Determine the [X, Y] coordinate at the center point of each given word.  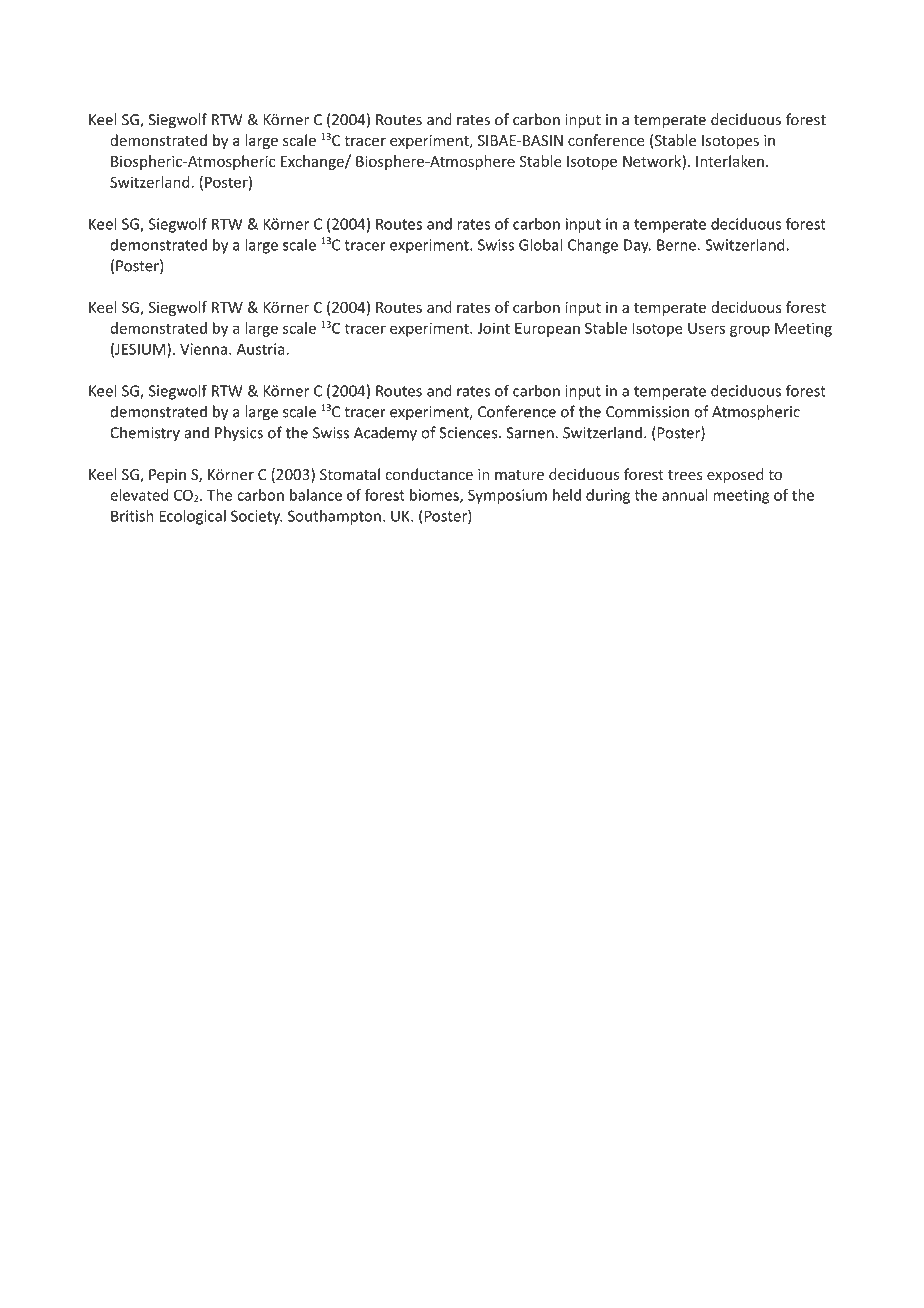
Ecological [193, 517]
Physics [239, 434]
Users [706, 328]
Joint [493, 328]
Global [540, 244]
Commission [647, 412]
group [750, 331]
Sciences [469, 433]
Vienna [203, 349]
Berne [676, 245]
